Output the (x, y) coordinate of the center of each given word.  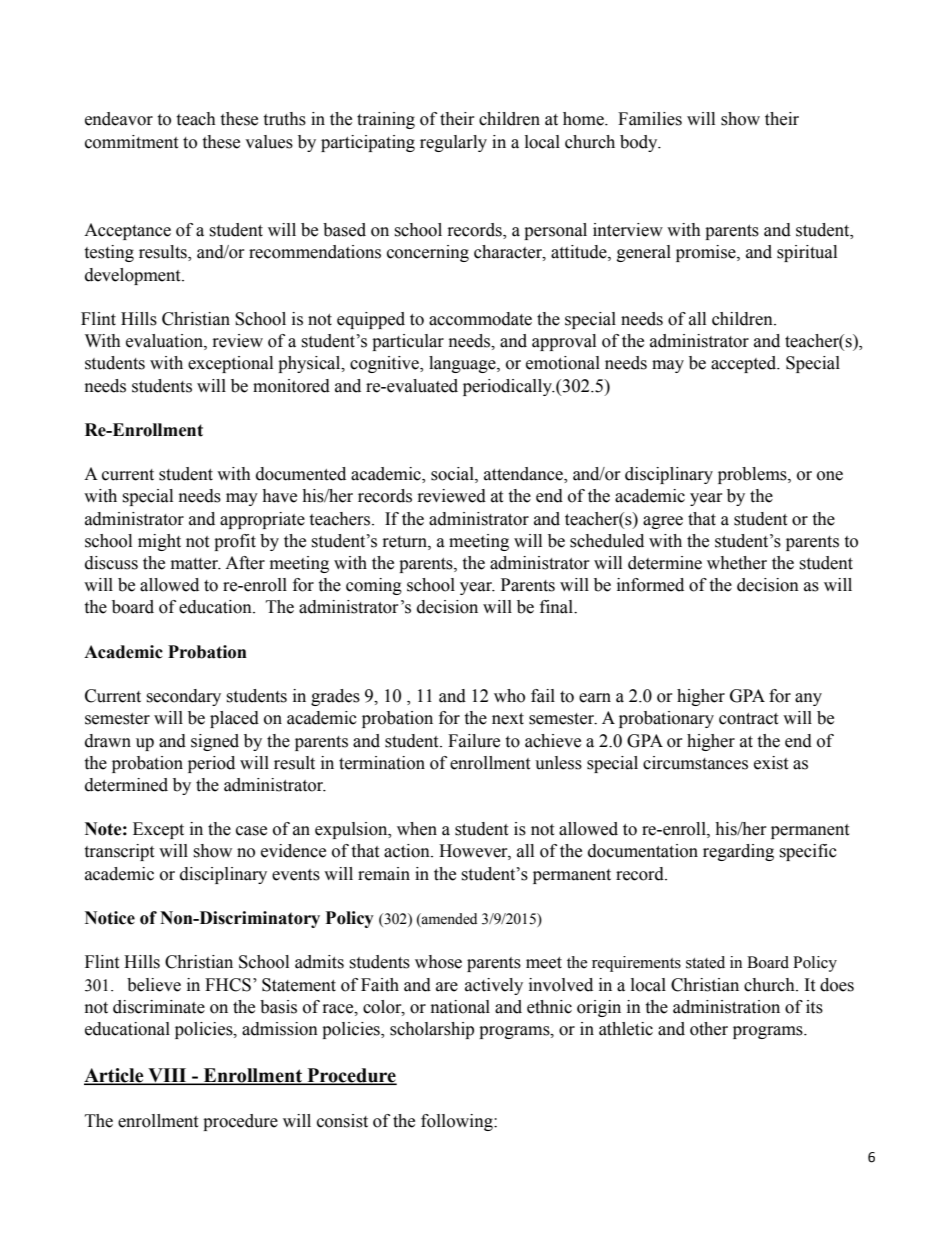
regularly (453, 143)
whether (737, 563)
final (557, 607)
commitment (131, 142)
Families (650, 119)
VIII (167, 1076)
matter (196, 564)
